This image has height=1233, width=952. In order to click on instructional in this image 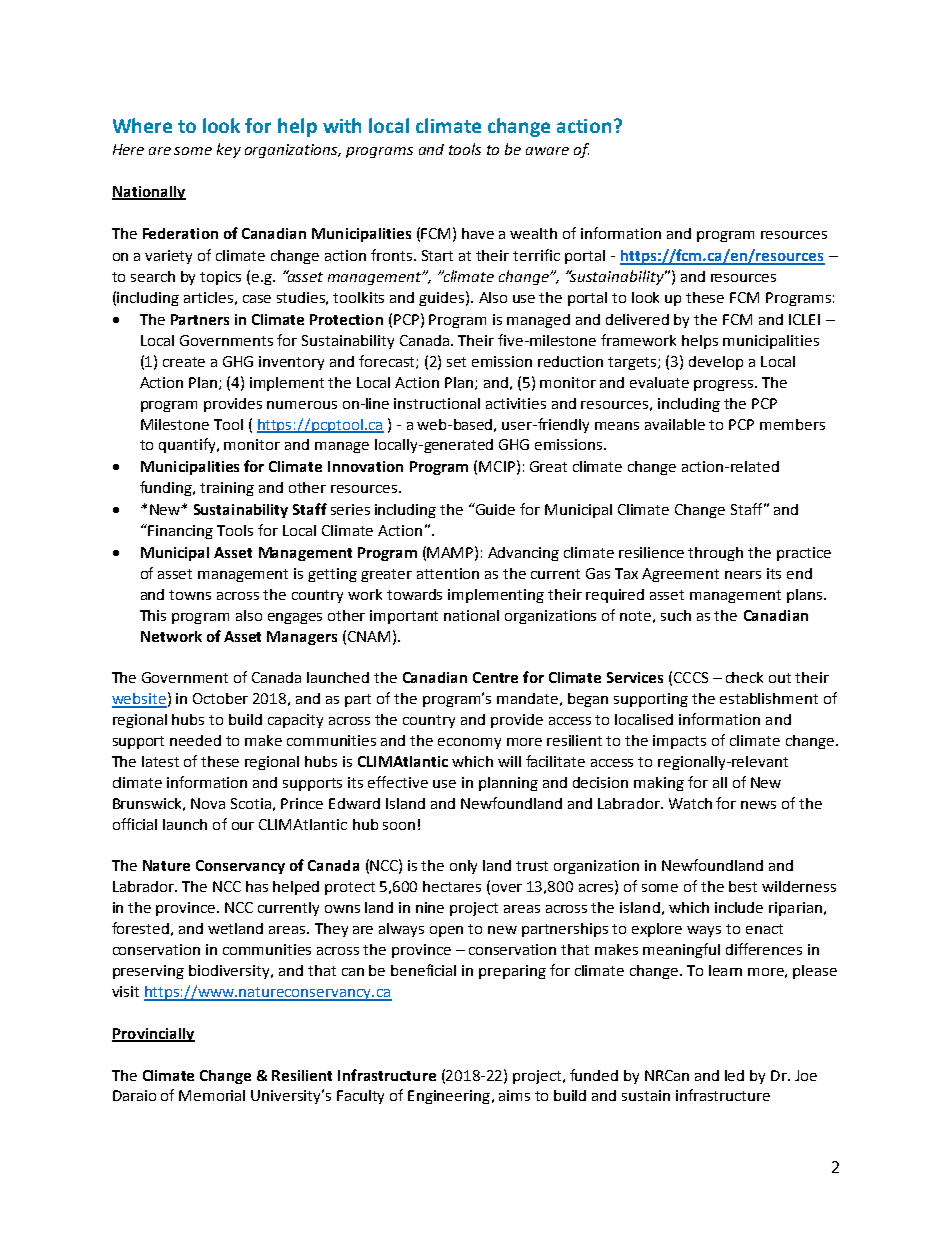, I will do `click(437, 403)`.
